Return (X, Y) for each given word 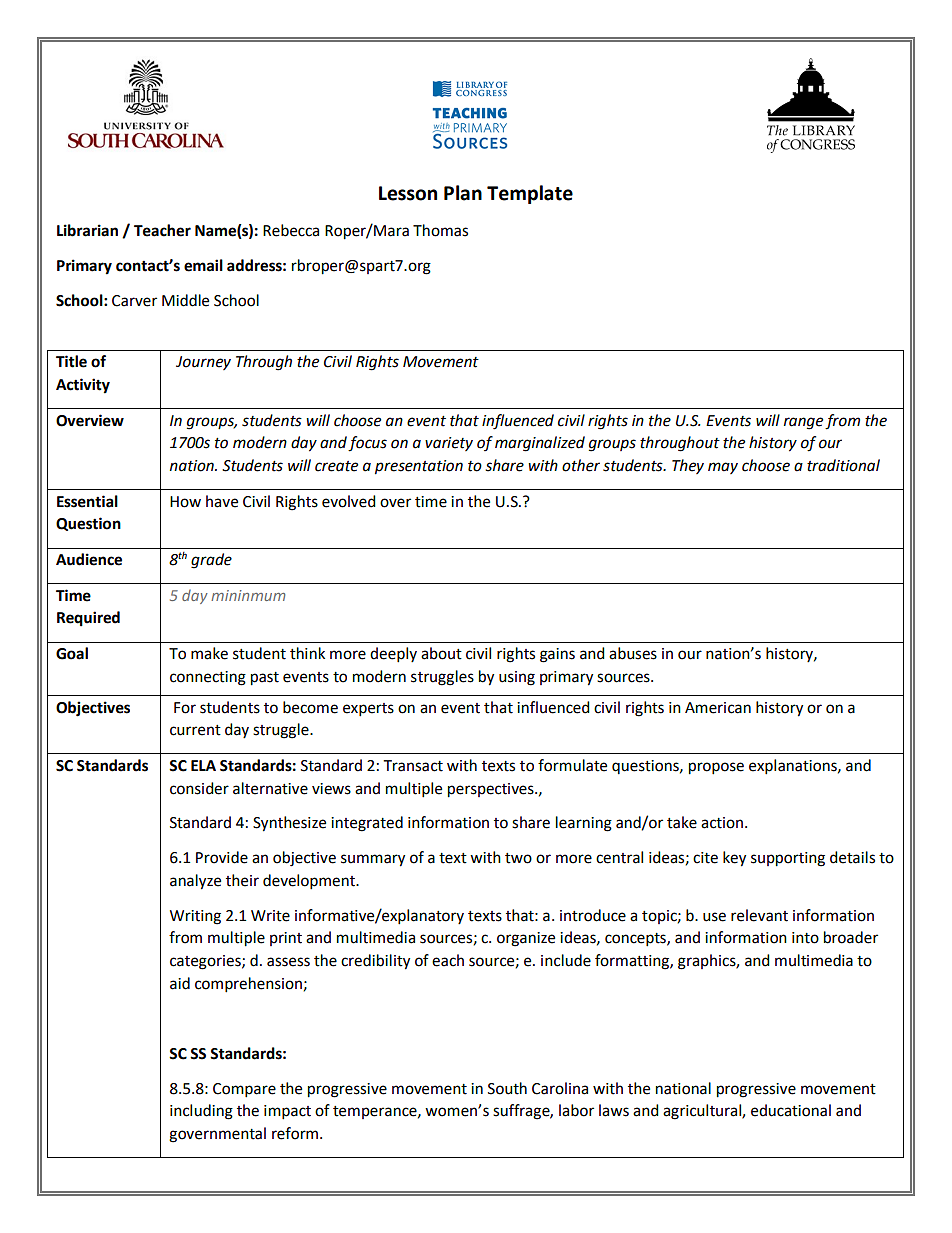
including (201, 1112)
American (718, 708)
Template (530, 194)
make (209, 653)
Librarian (87, 230)
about (441, 653)
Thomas (440, 230)
